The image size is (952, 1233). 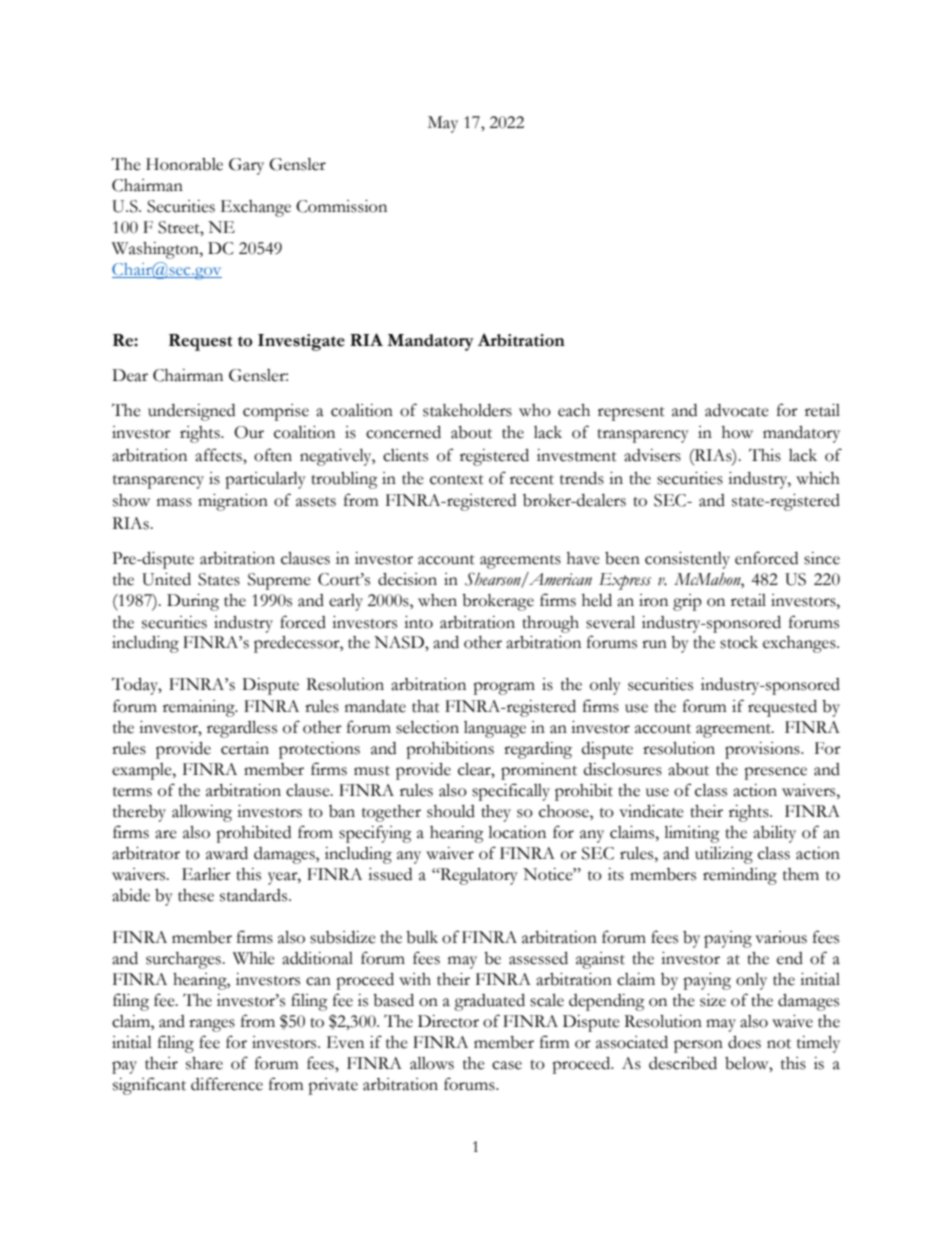 What do you see at coordinates (737, 410) in the image?
I see `advocate` at bounding box center [737, 410].
